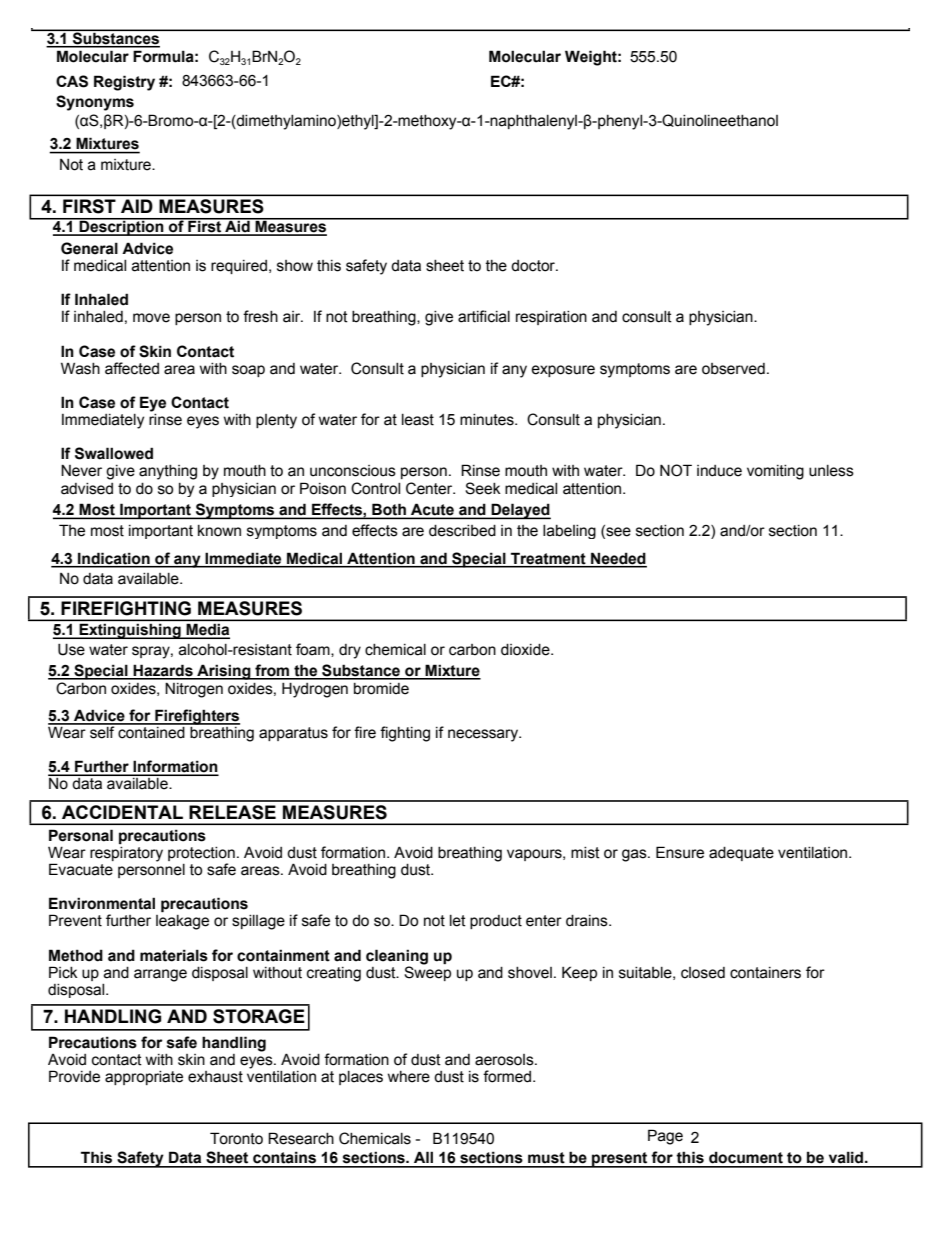  I want to click on respiration, so click(551, 318).
